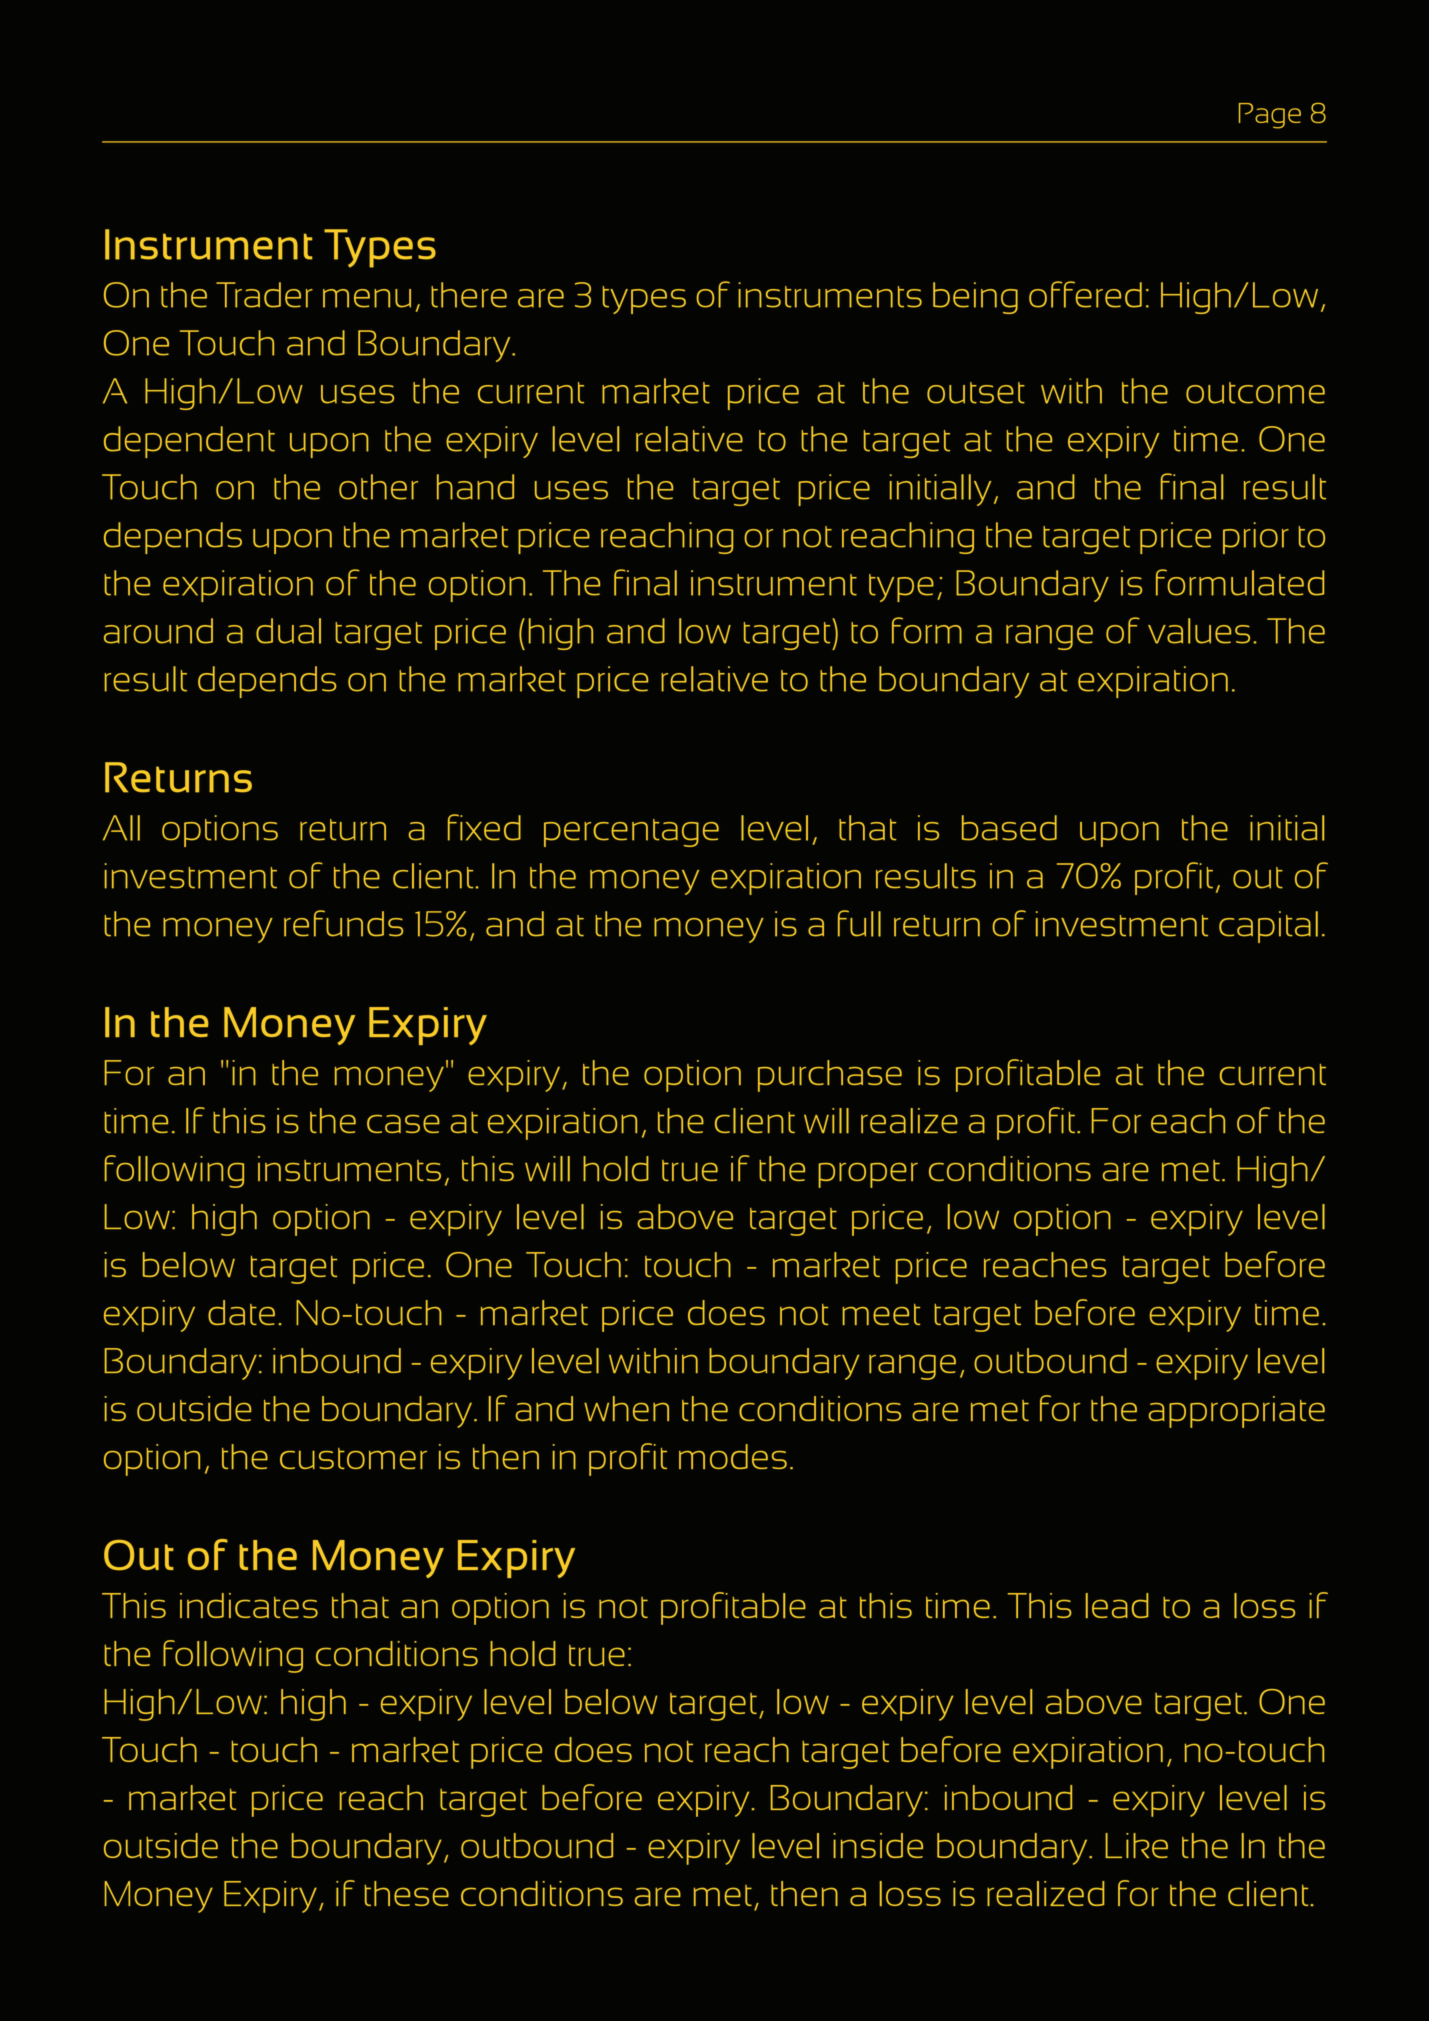 This screenshot has height=2021, width=1429. I want to click on these, so click(407, 1893).
